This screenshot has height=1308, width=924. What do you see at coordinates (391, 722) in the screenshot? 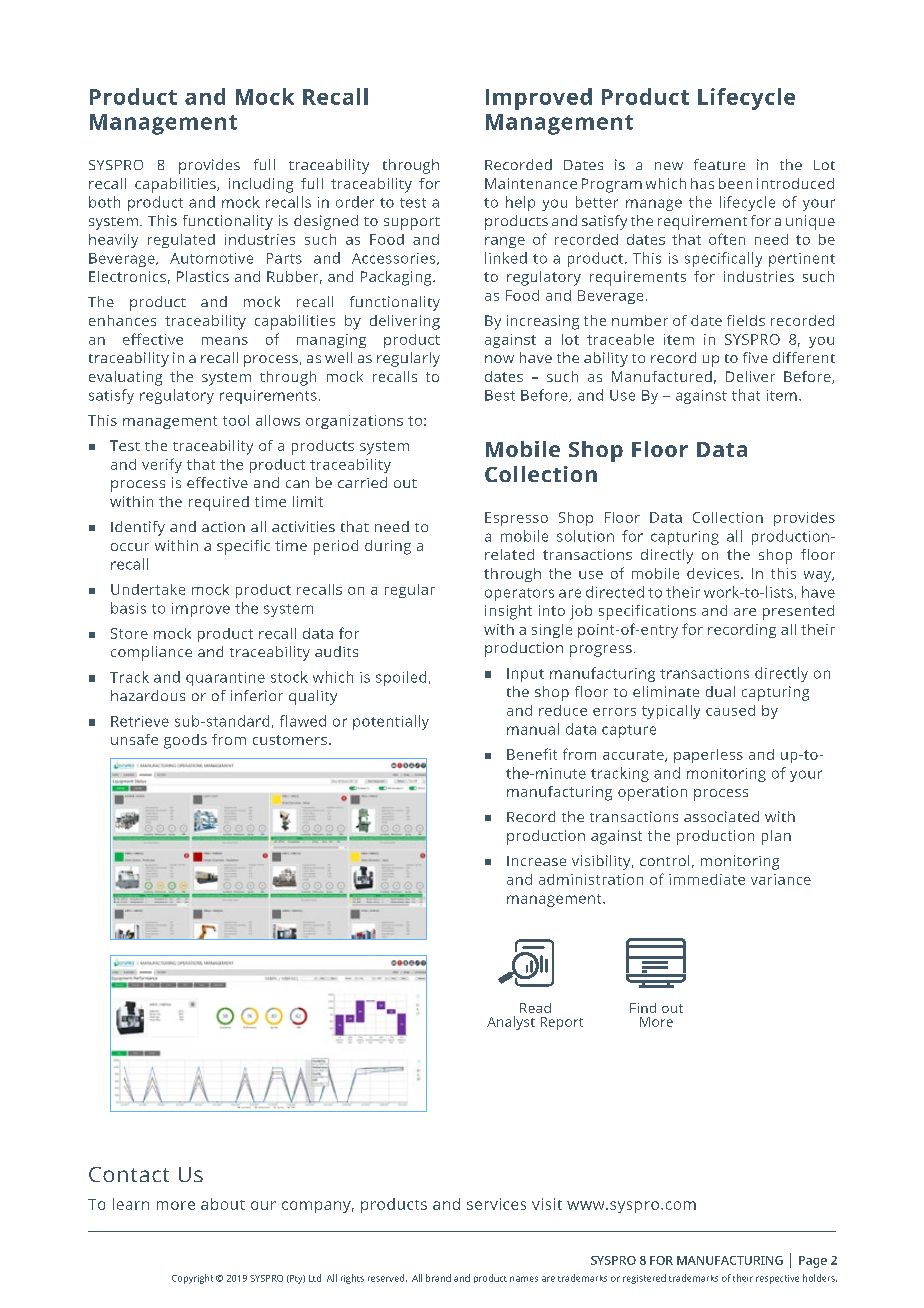
I see `potentially` at bounding box center [391, 722].
